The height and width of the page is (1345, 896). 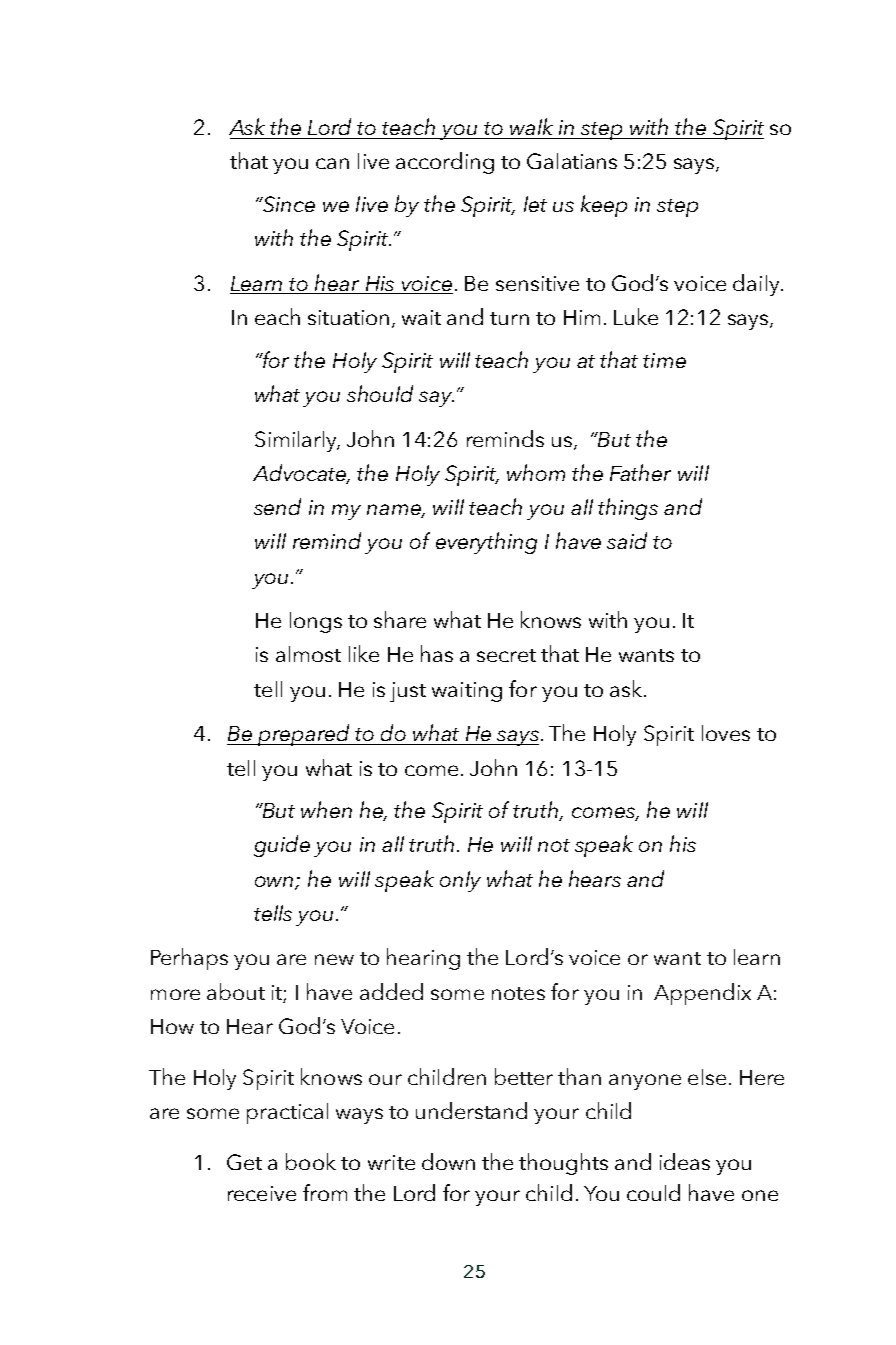 What do you see at coordinates (726, 733) in the page?
I see `loves` at bounding box center [726, 733].
